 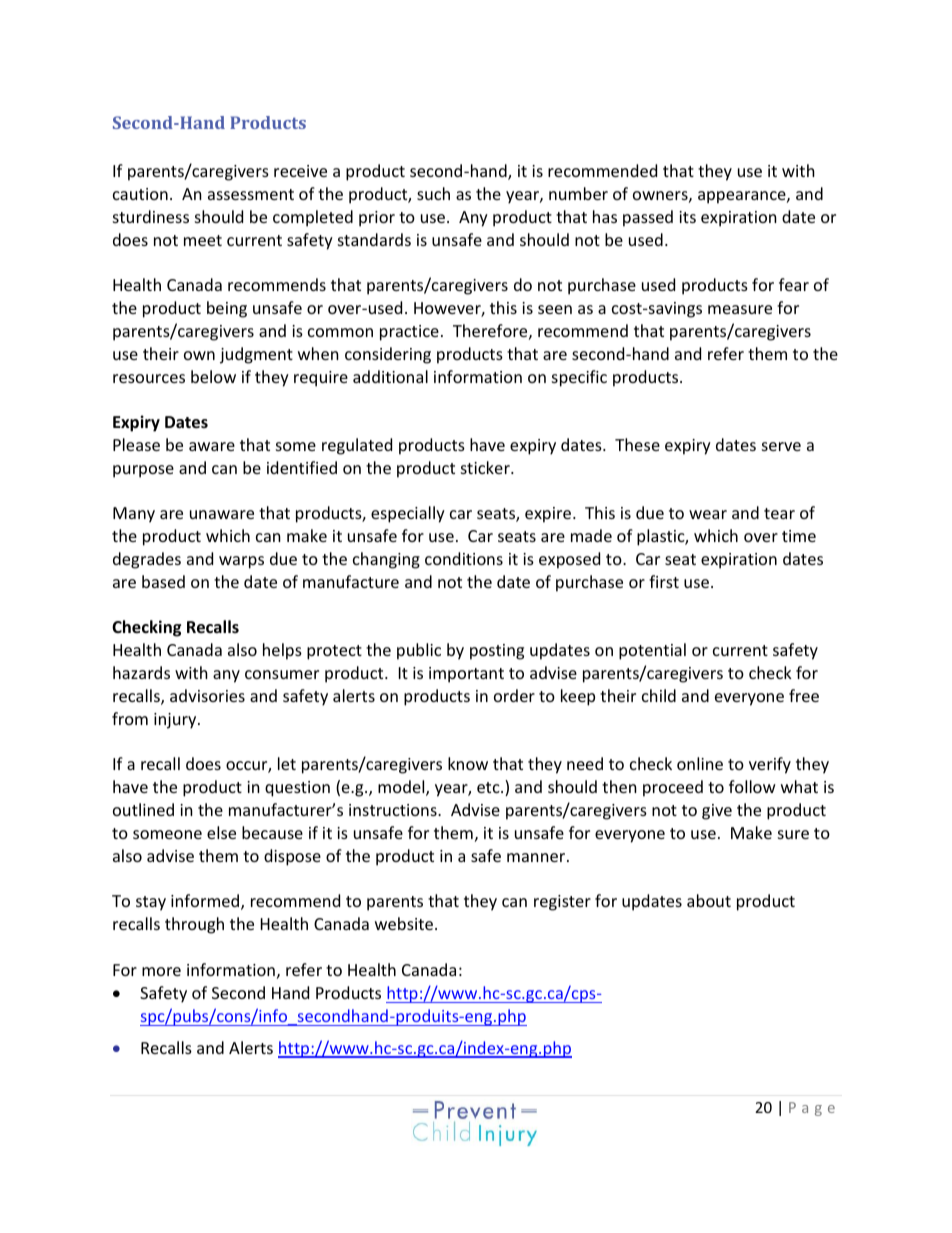 What do you see at coordinates (404, 923) in the screenshot?
I see `website` at bounding box center [404, 923].
